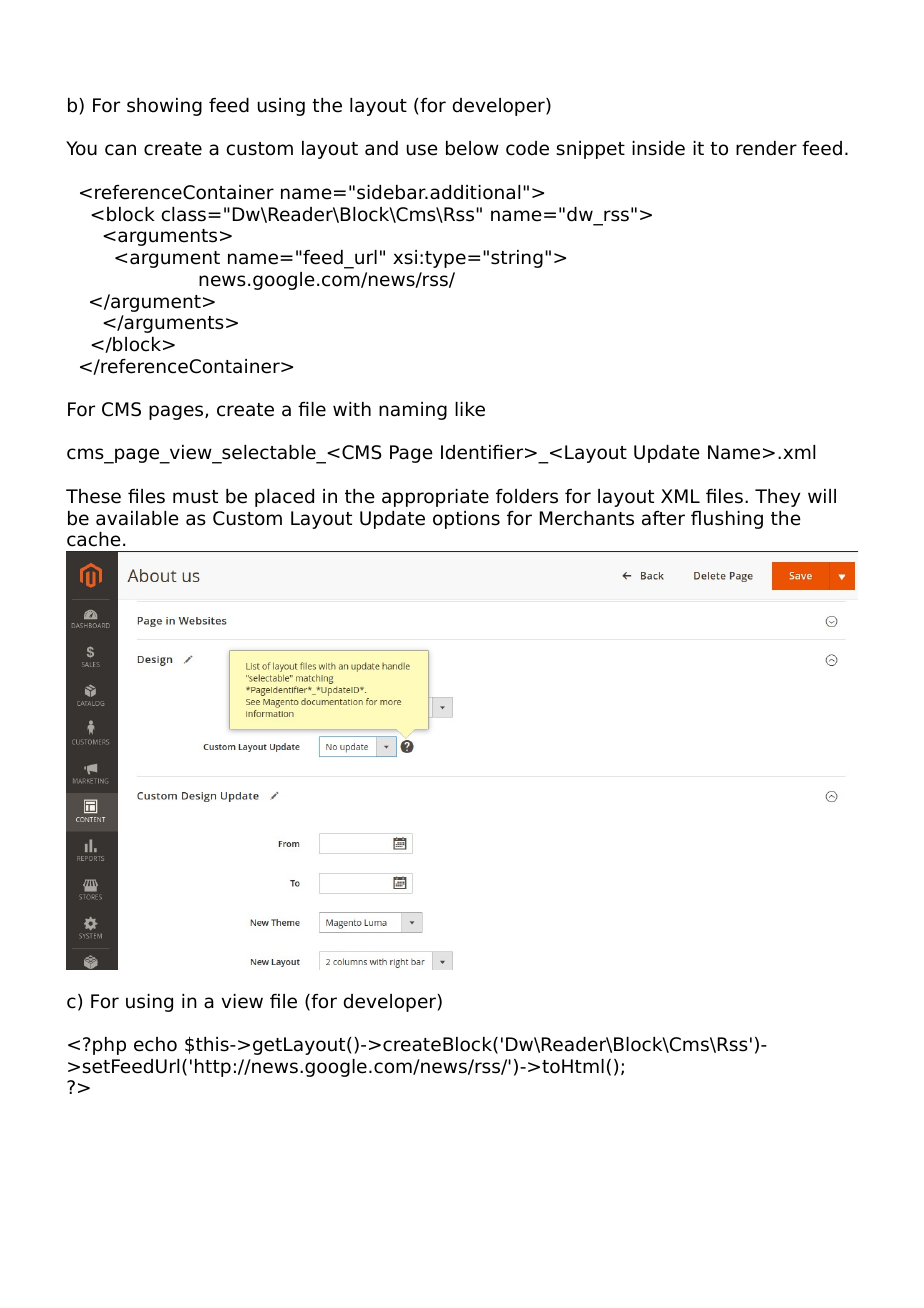  I want to click on must, so click(195, 497).
